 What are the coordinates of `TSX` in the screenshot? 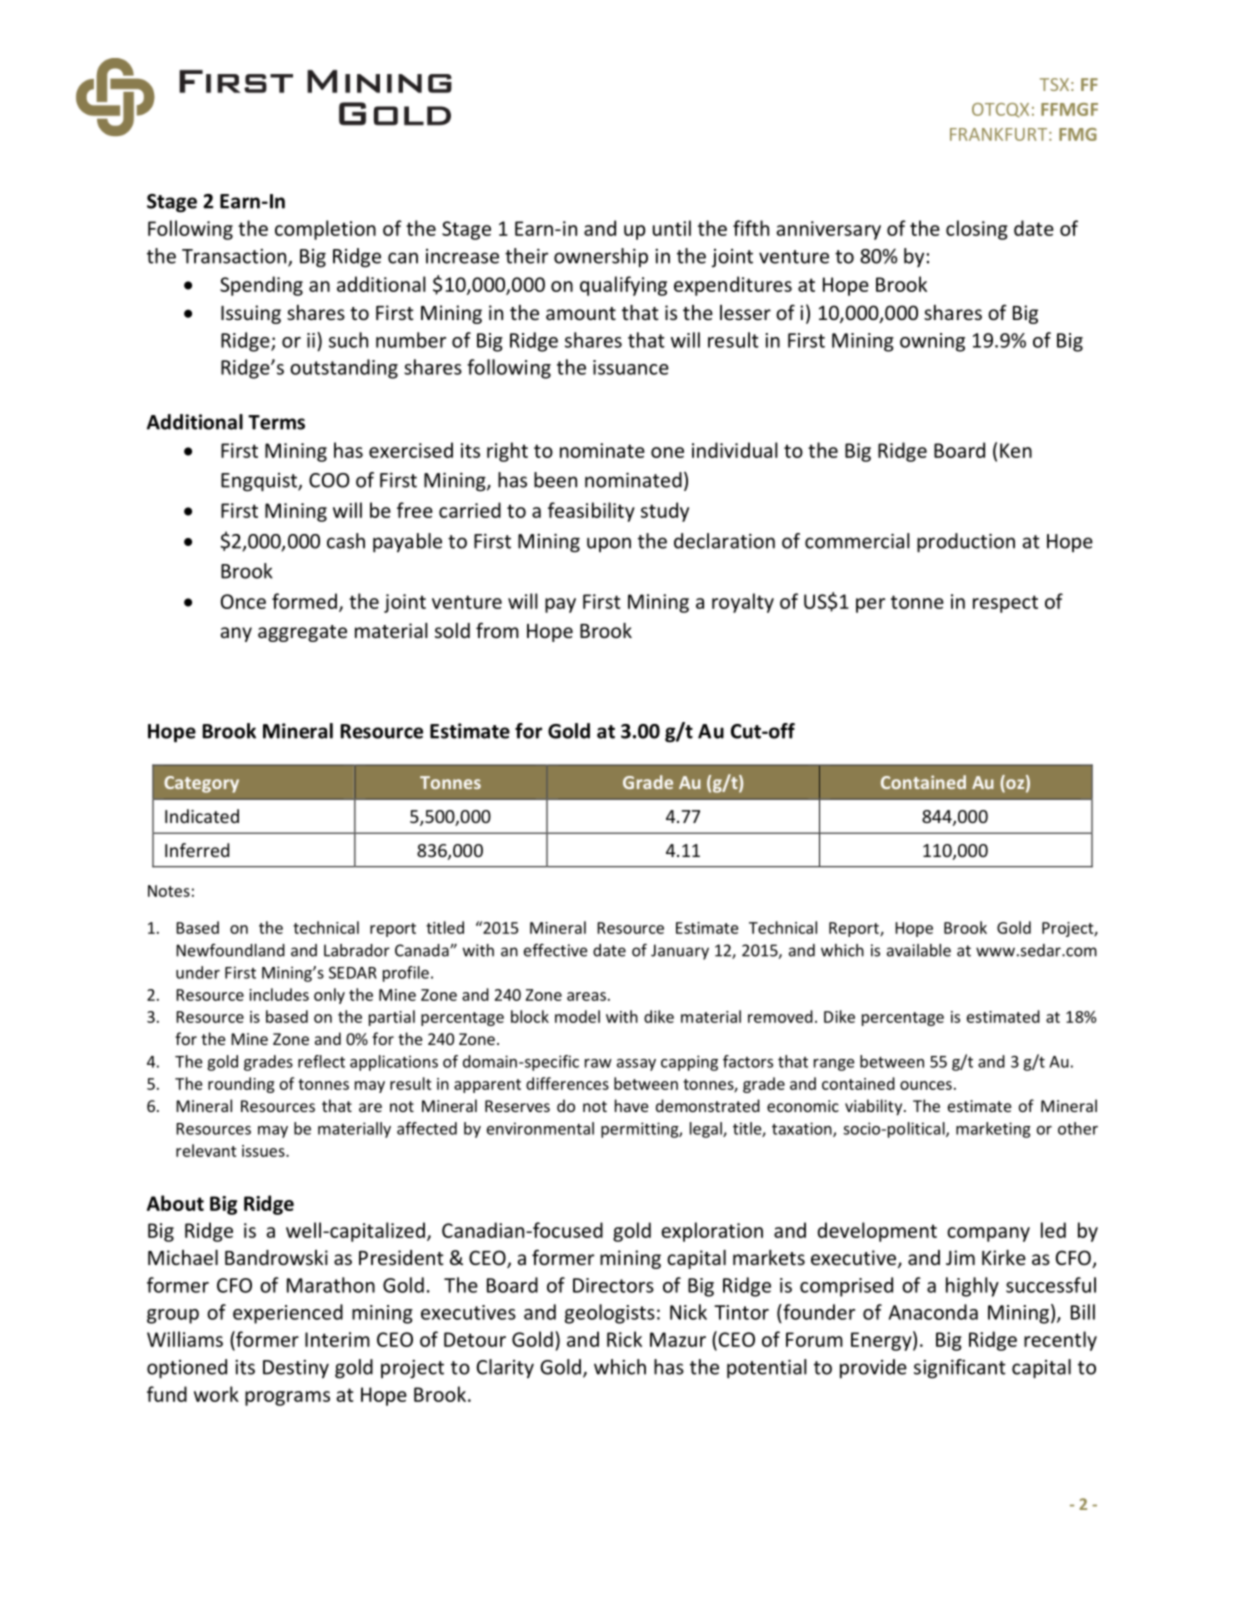 It's located at (1054, 84).
